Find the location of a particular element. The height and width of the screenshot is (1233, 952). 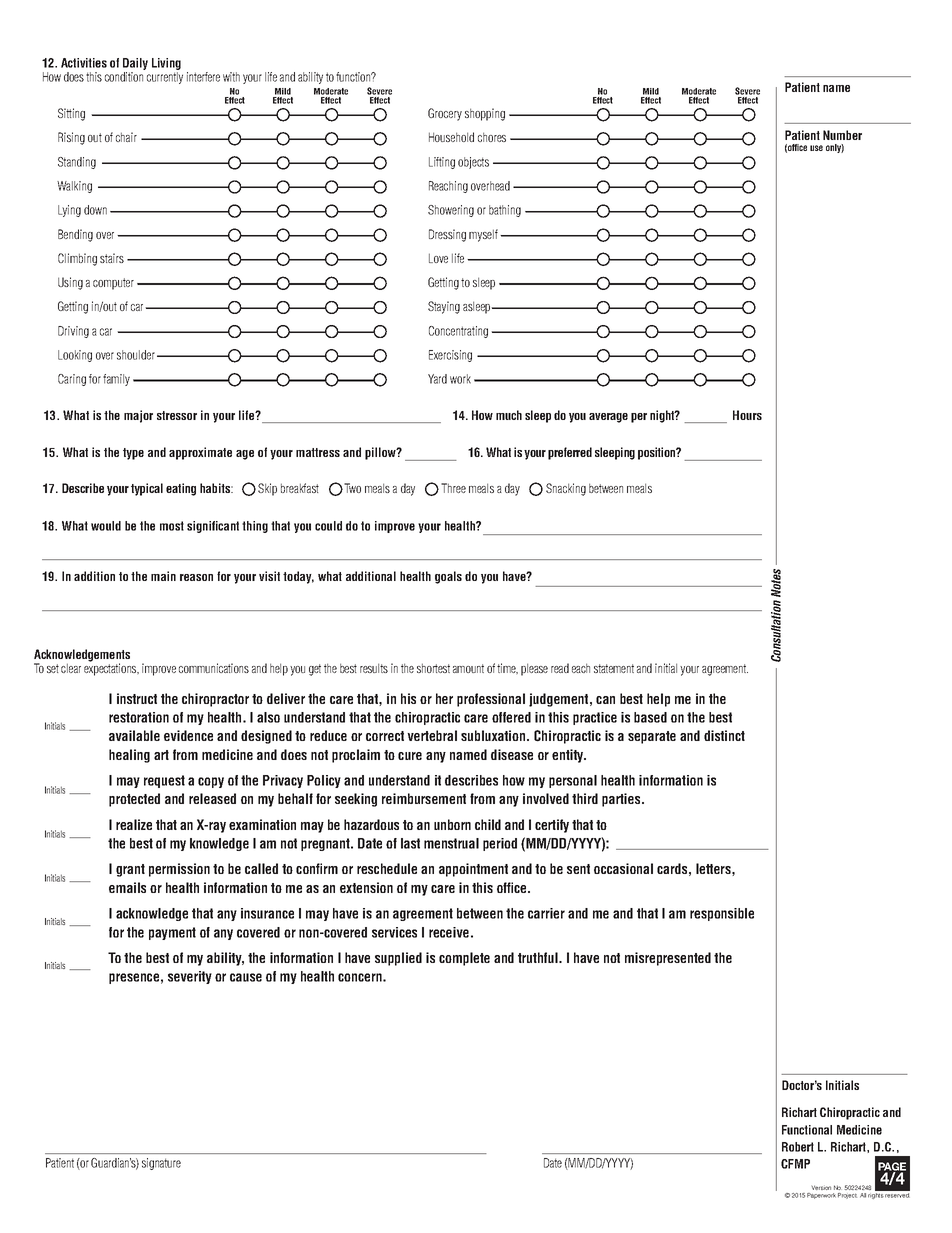

Three is located at coordinates (453, 488).
